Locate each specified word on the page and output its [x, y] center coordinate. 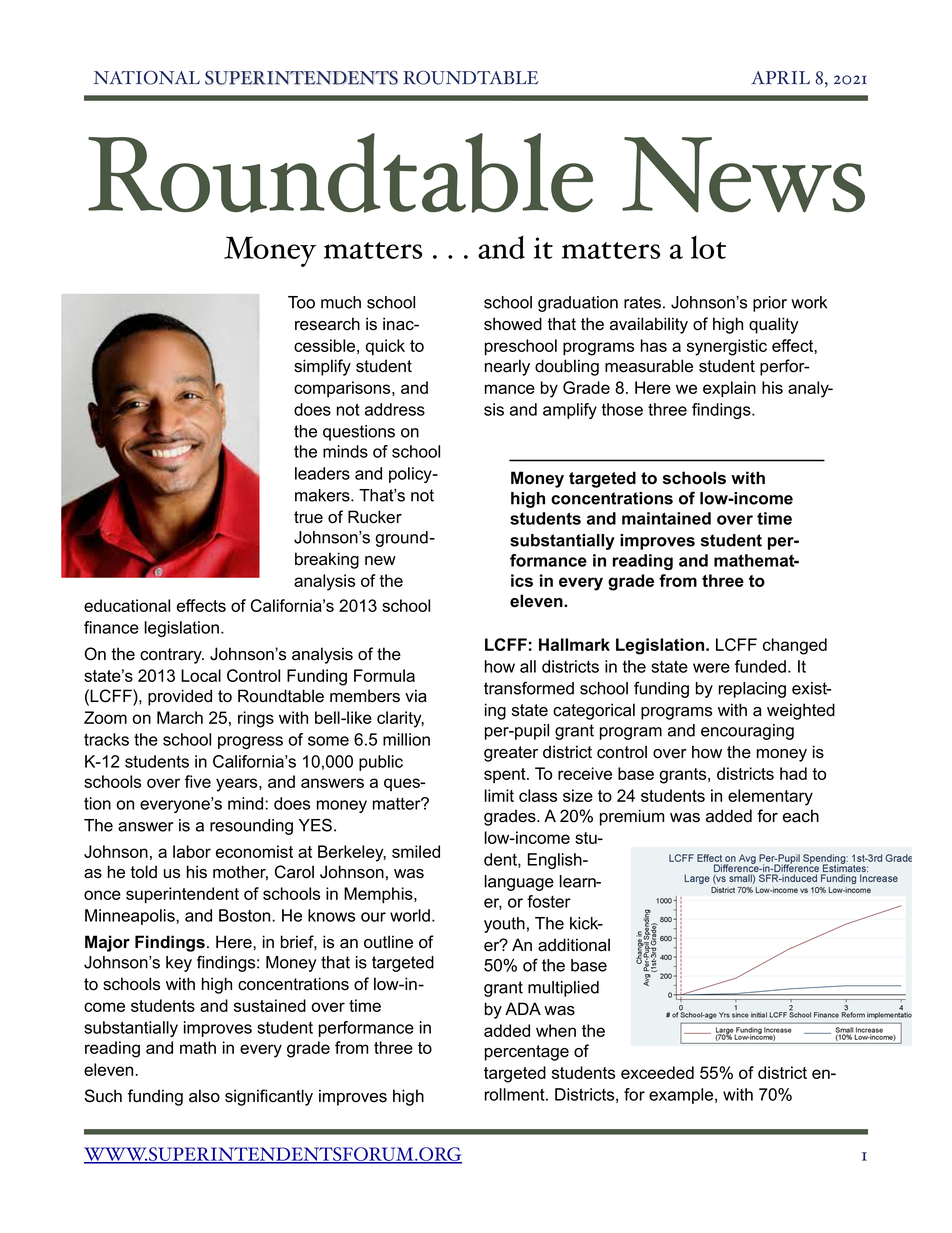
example [682, 1096]
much [341, 302]
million [406, 739]
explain [729, 389]
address [395, 409]
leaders [322, 473]
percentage [527, 1053]
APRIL [780, 77]
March [180, 717]
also [204, 1096]
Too [301, 302]
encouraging [747, 732]
